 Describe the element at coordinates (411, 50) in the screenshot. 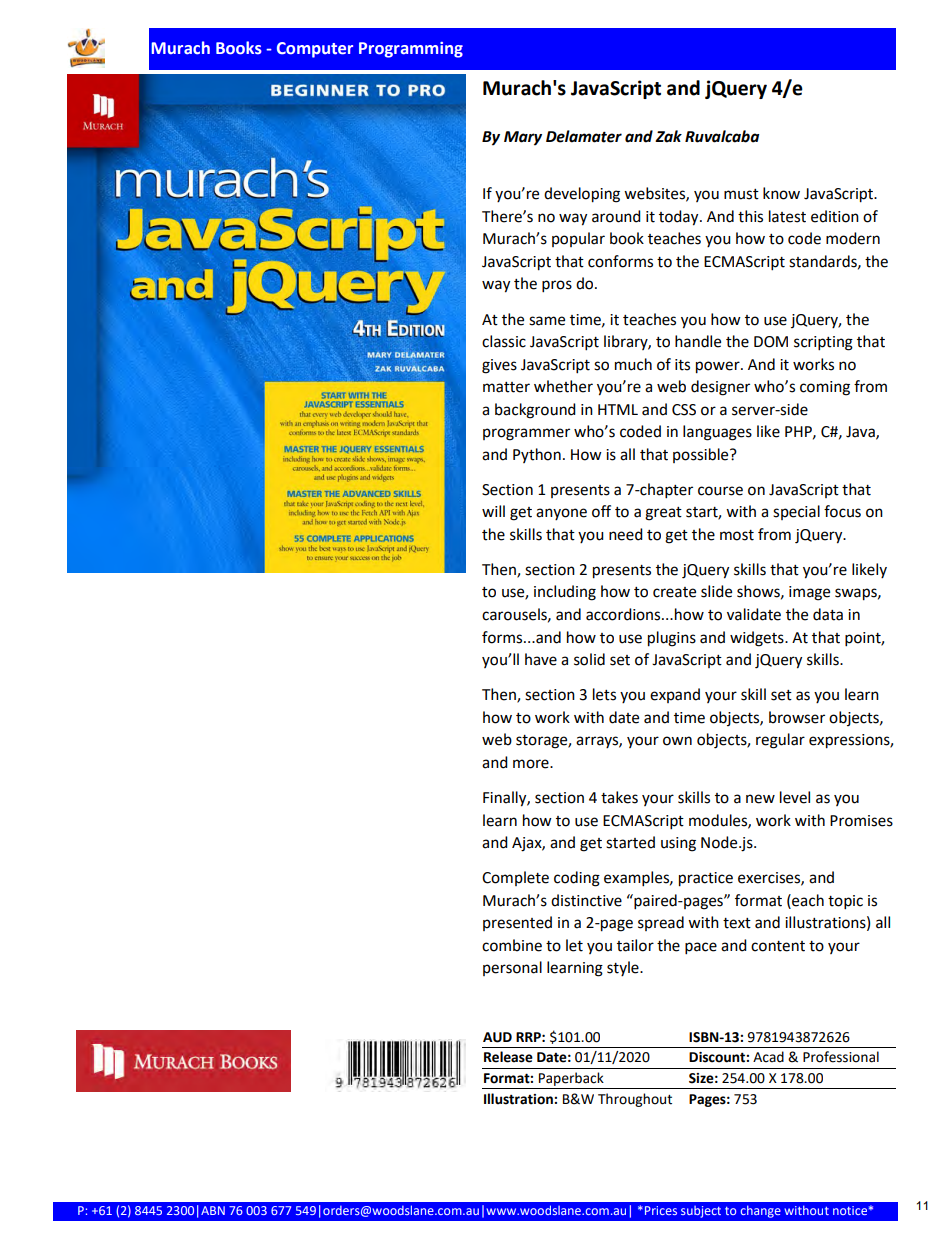

I see `Programming` at that location.
